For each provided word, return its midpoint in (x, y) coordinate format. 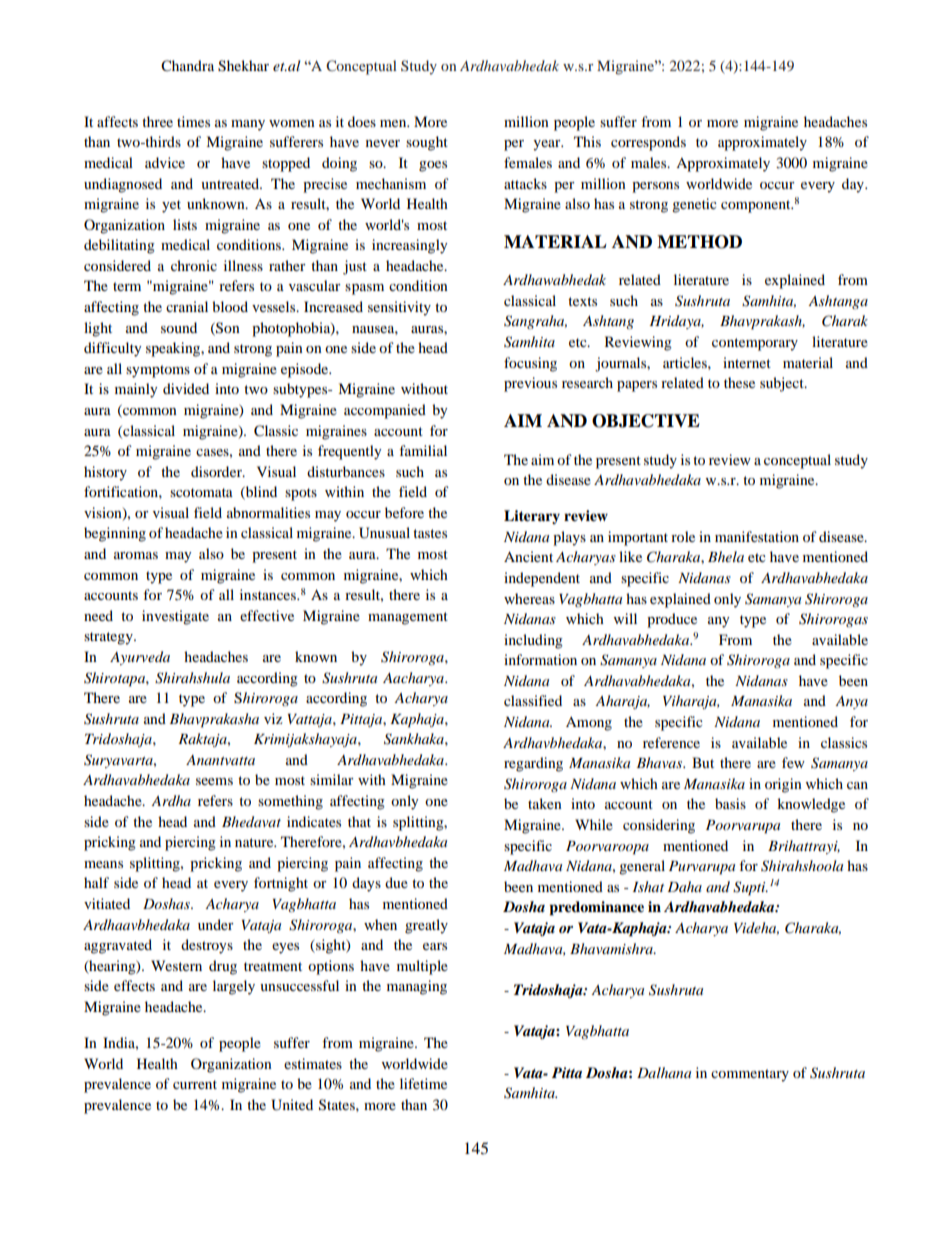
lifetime (423, 1083)
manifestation (757, 536)
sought (427, 143)
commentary (750, 1075)
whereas (529, 598)
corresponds (648, 143)
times (193, 121)
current (195, 1084)
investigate (175, 617)
